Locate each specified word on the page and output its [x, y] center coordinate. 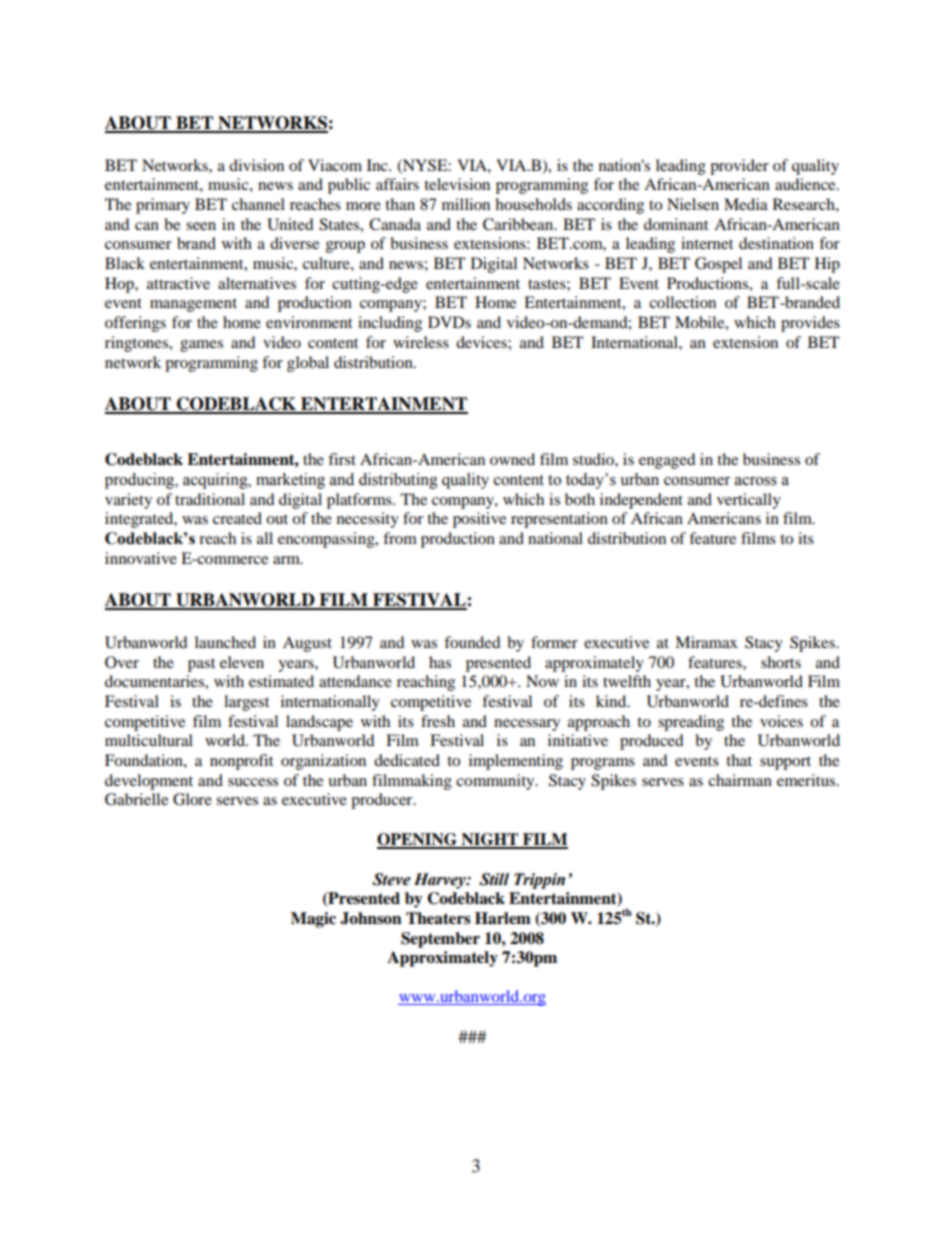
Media [746, 204]
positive [479, 520]
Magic [313, 920]
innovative [141, 558]
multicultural [149, 740]
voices [781, 721]
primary [163, 206]
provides [810, 324]
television [457, 184]
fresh [438, 721]
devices [482, 342]
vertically [749, 501]
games [201, 346]
